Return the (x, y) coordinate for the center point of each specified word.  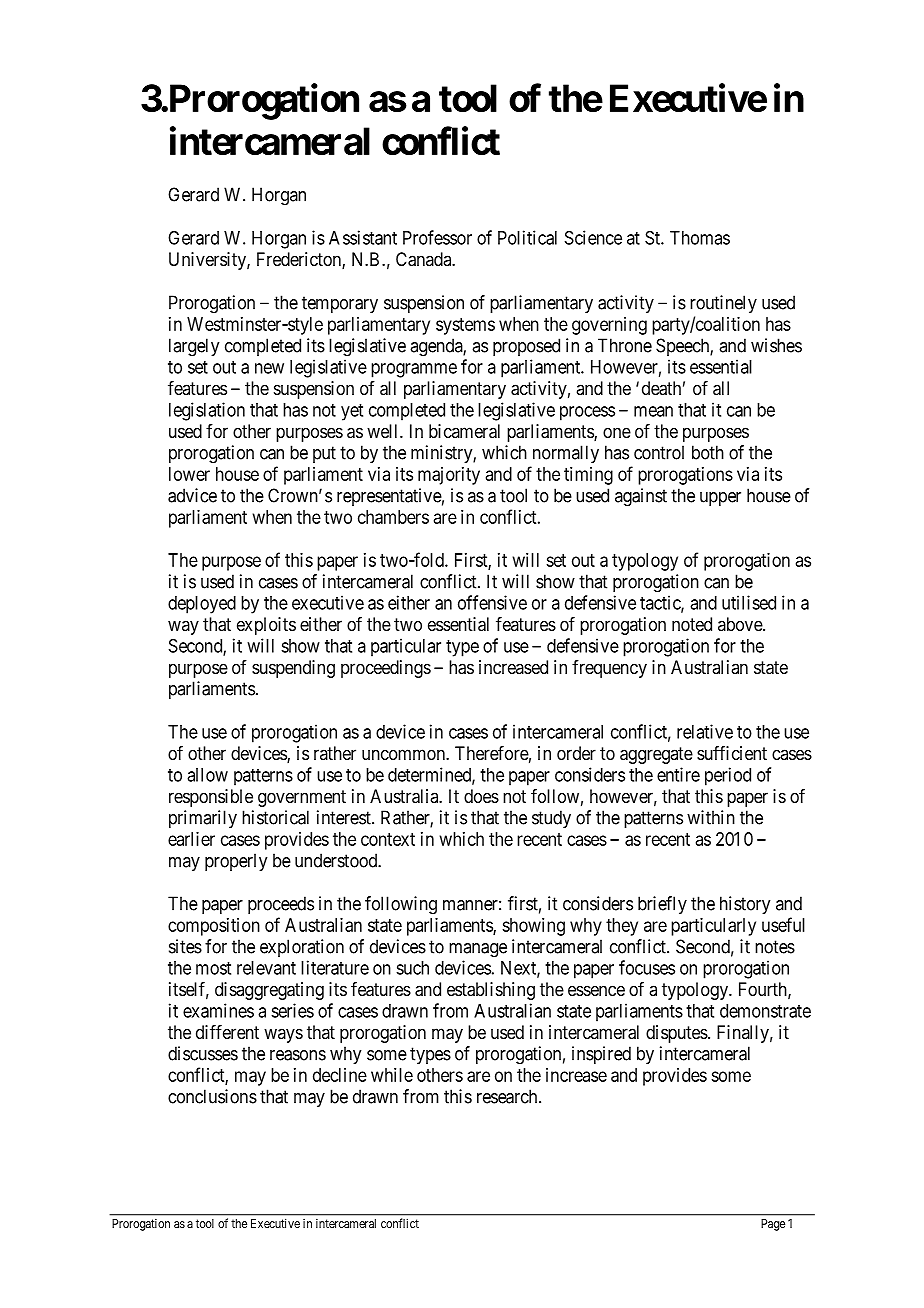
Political (527, 237)
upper (720, 499)
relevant (266, 968)
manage (478, 950)
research (508, 1096)
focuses (647, 967)
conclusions (212, 1096)
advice (192, 495)
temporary (340, 304)
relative (705, 731)
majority (449, 476)
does (481, 796)
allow (207, 775)
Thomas (700, 238)
